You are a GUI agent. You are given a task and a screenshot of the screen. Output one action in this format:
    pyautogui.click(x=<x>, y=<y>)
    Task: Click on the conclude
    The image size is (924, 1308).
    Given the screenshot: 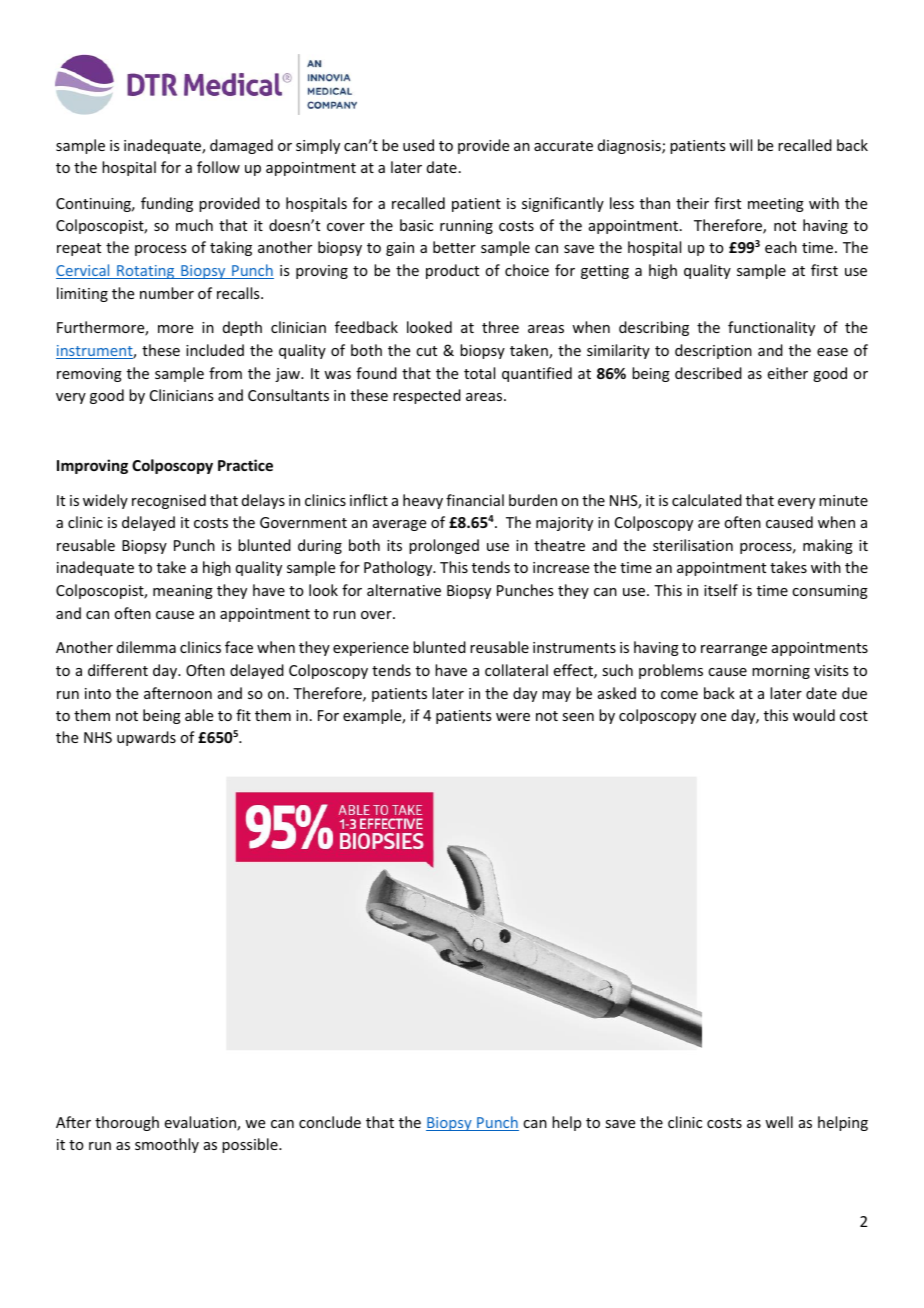 What is the action you would take?
    pyautogui.click(x=330, y=1122)
